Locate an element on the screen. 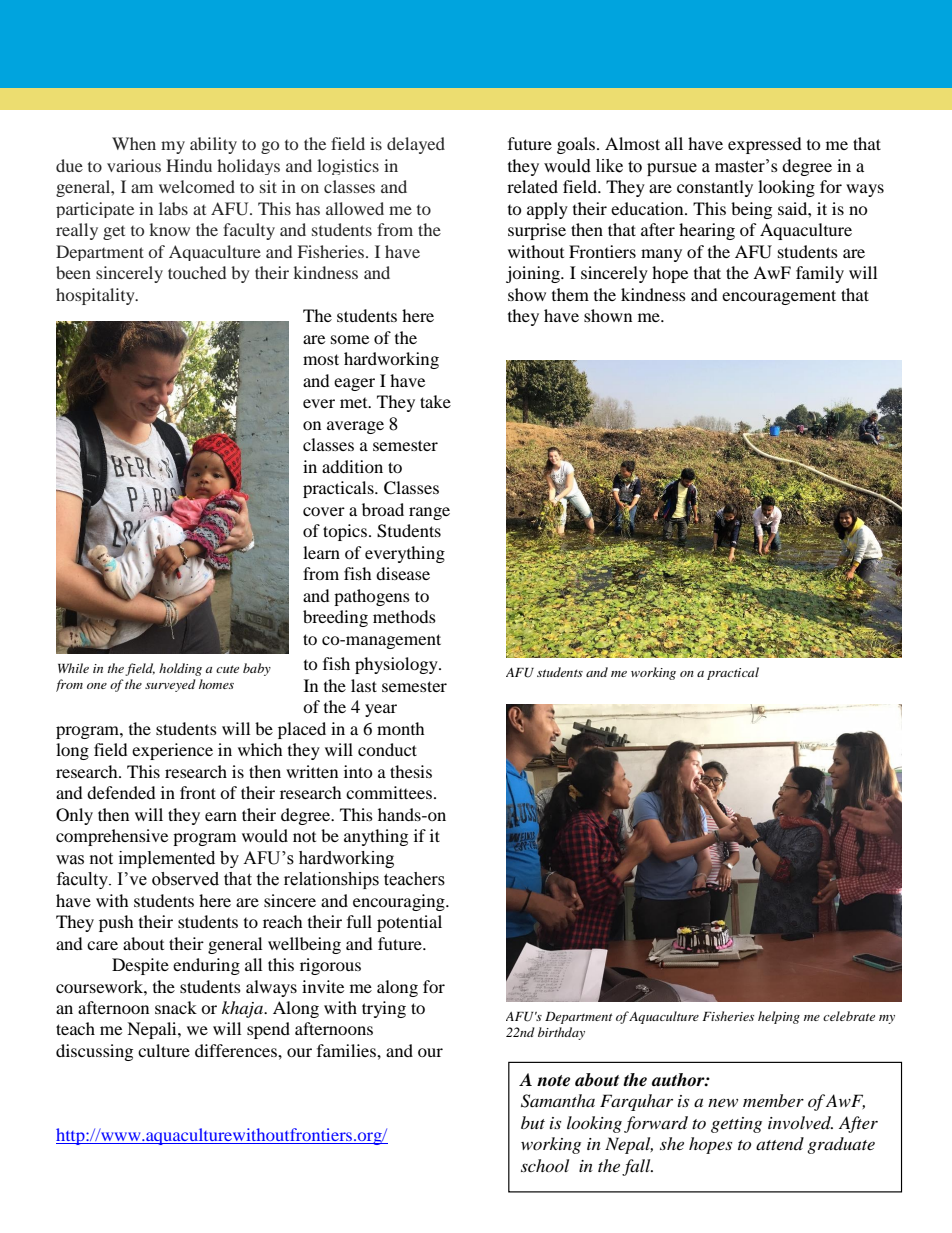 The height and width of the screenshot is (1233, 952). helping is located at coordinates (779, 1017).
